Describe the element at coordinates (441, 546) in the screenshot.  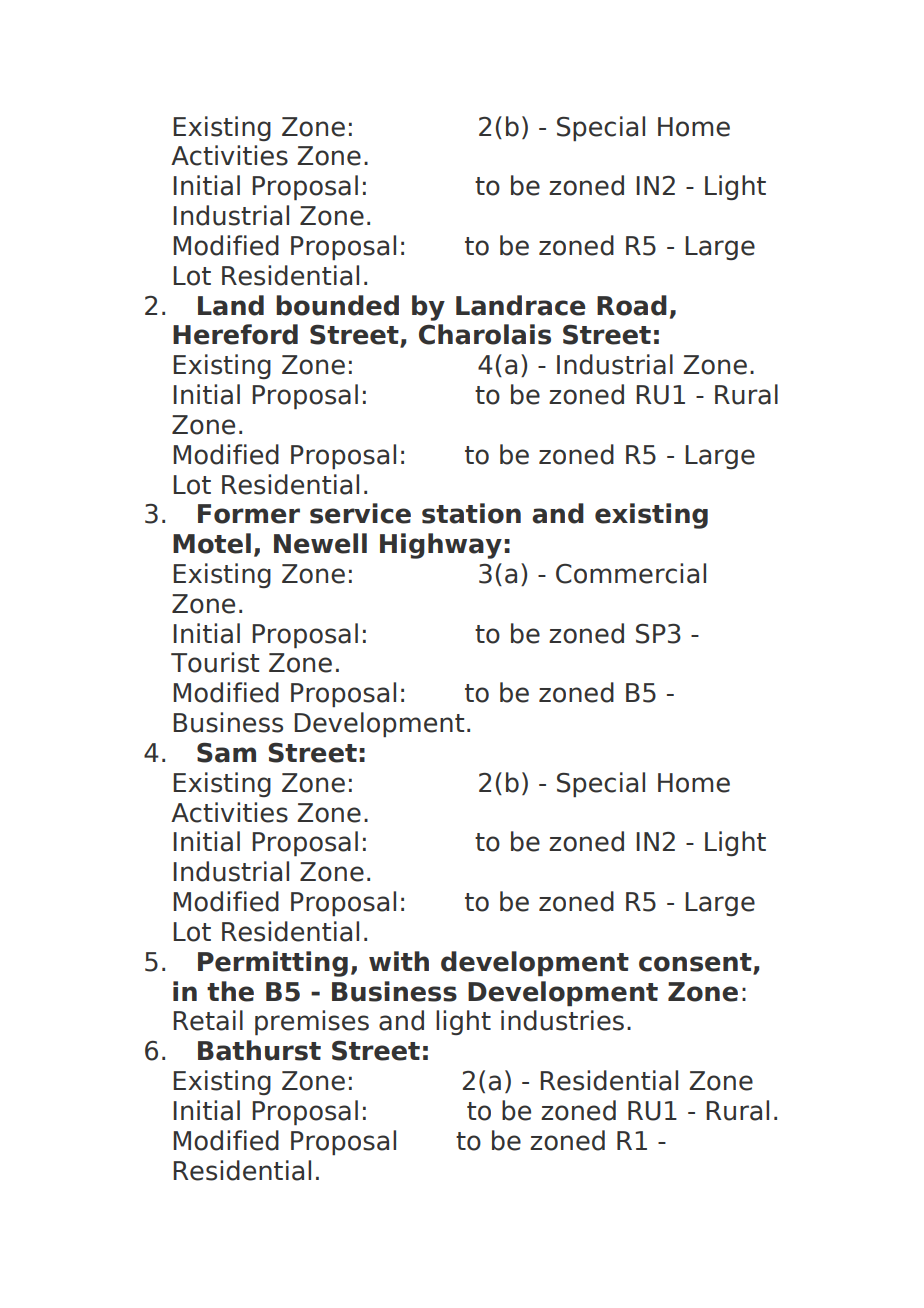
I see `Highway` at that location.
